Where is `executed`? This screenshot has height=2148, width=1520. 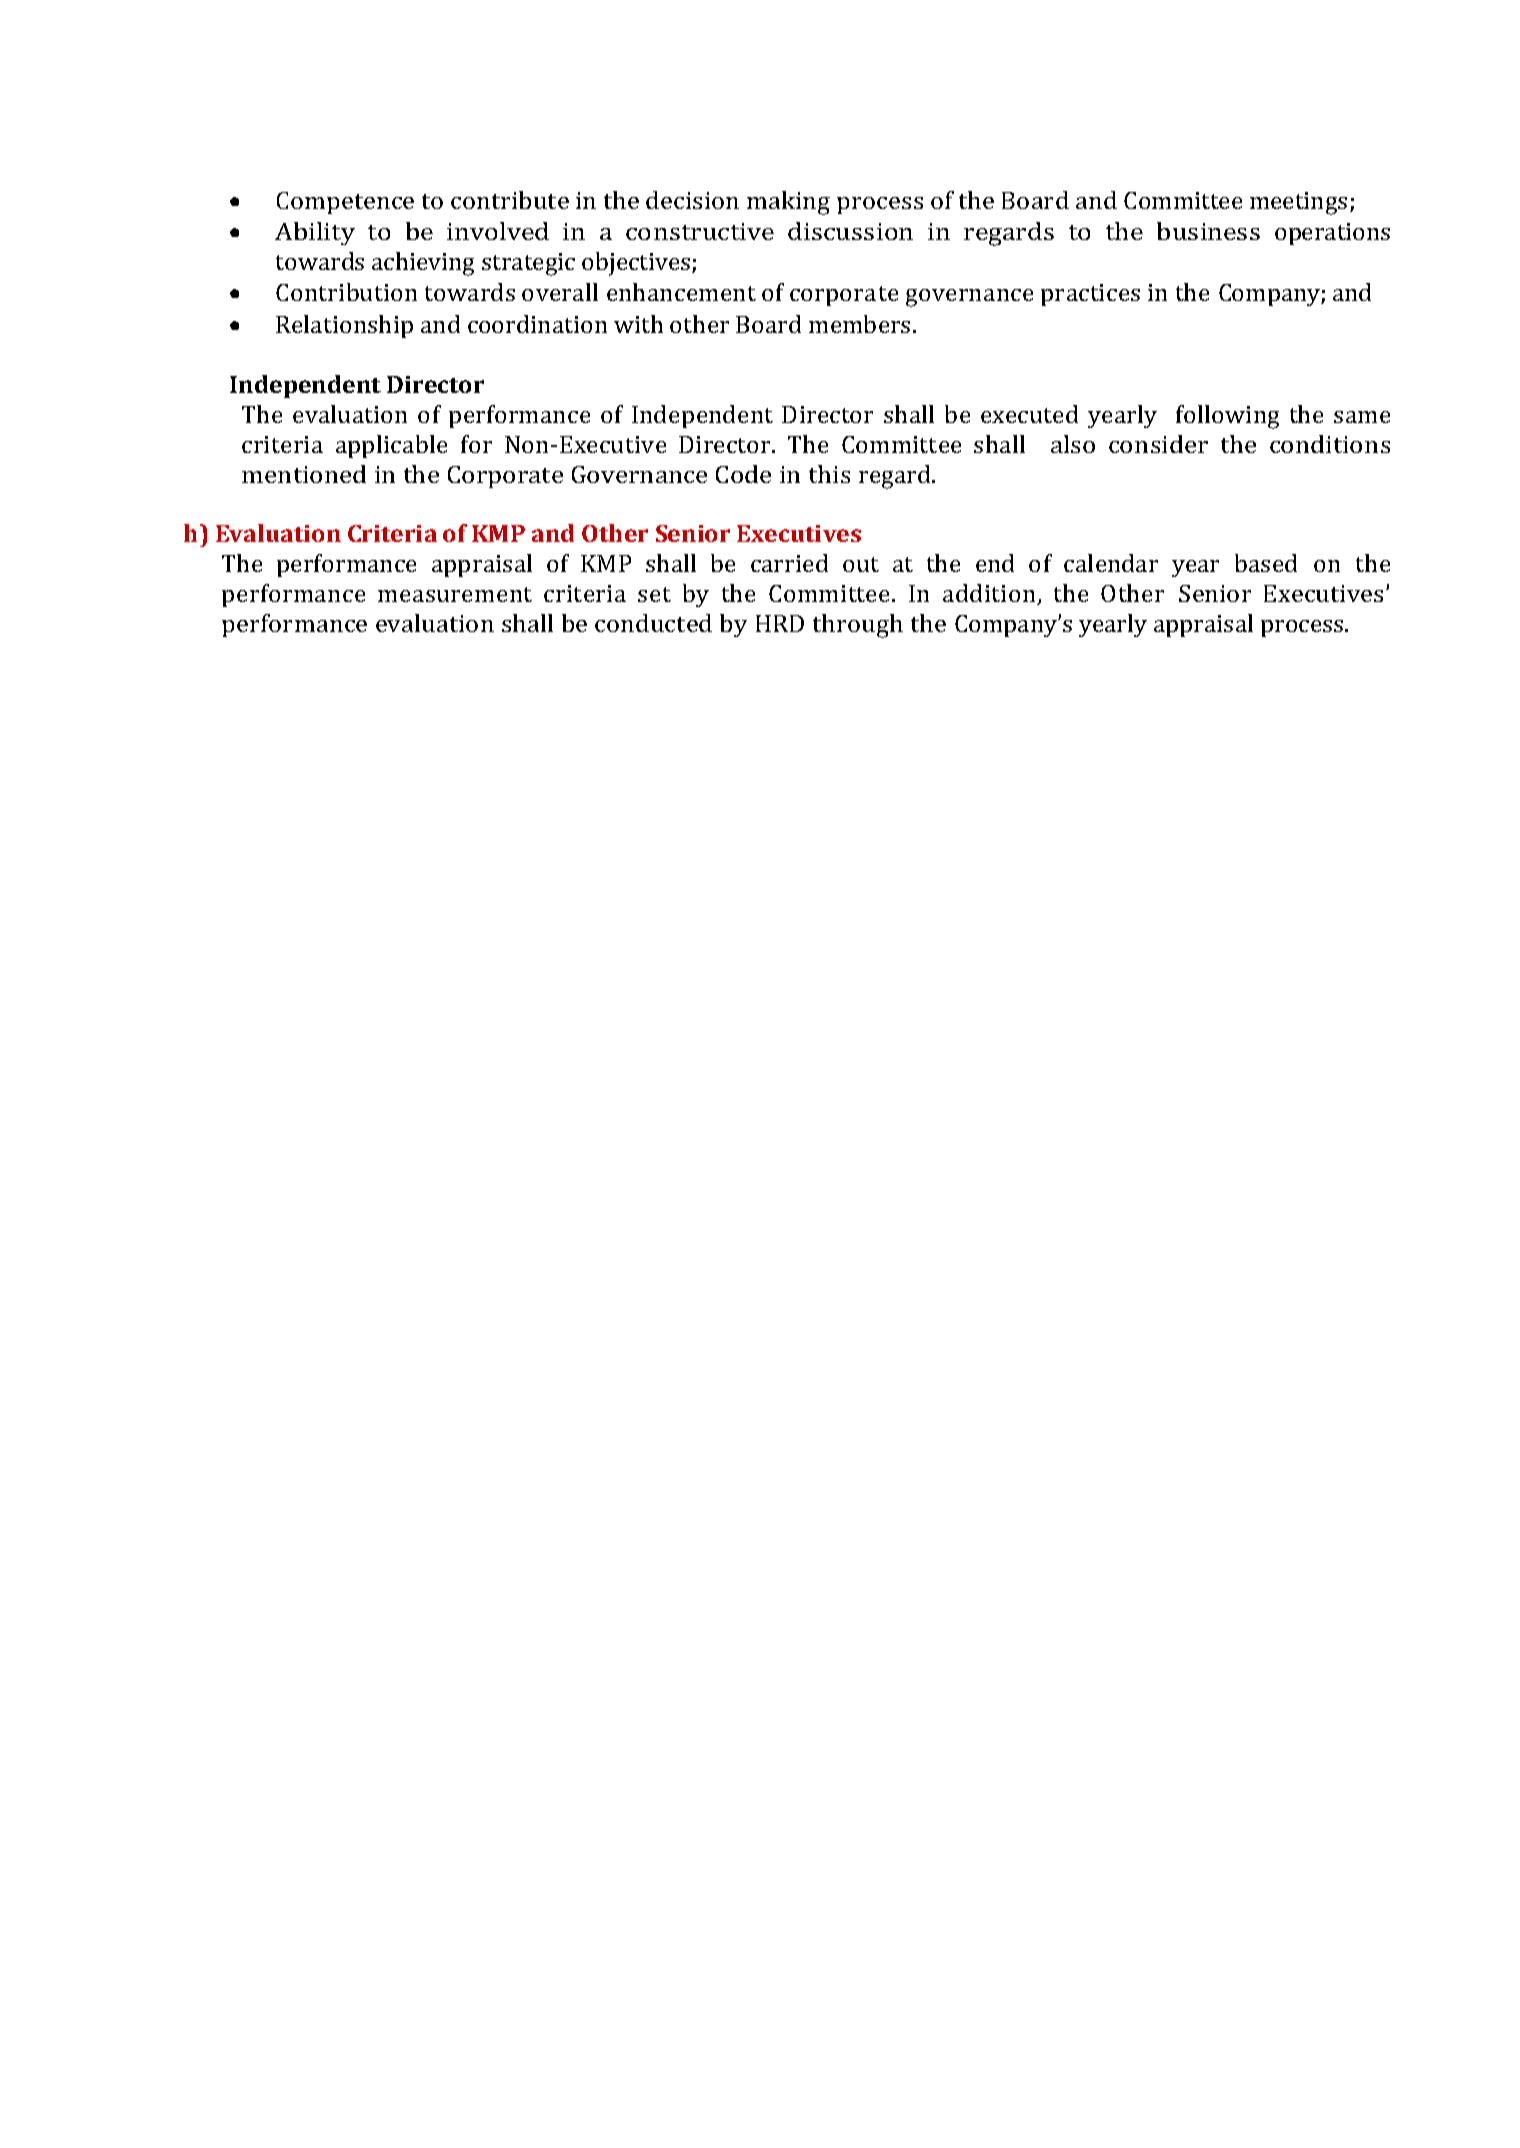
executed is located at coordinates (1029, 414).
